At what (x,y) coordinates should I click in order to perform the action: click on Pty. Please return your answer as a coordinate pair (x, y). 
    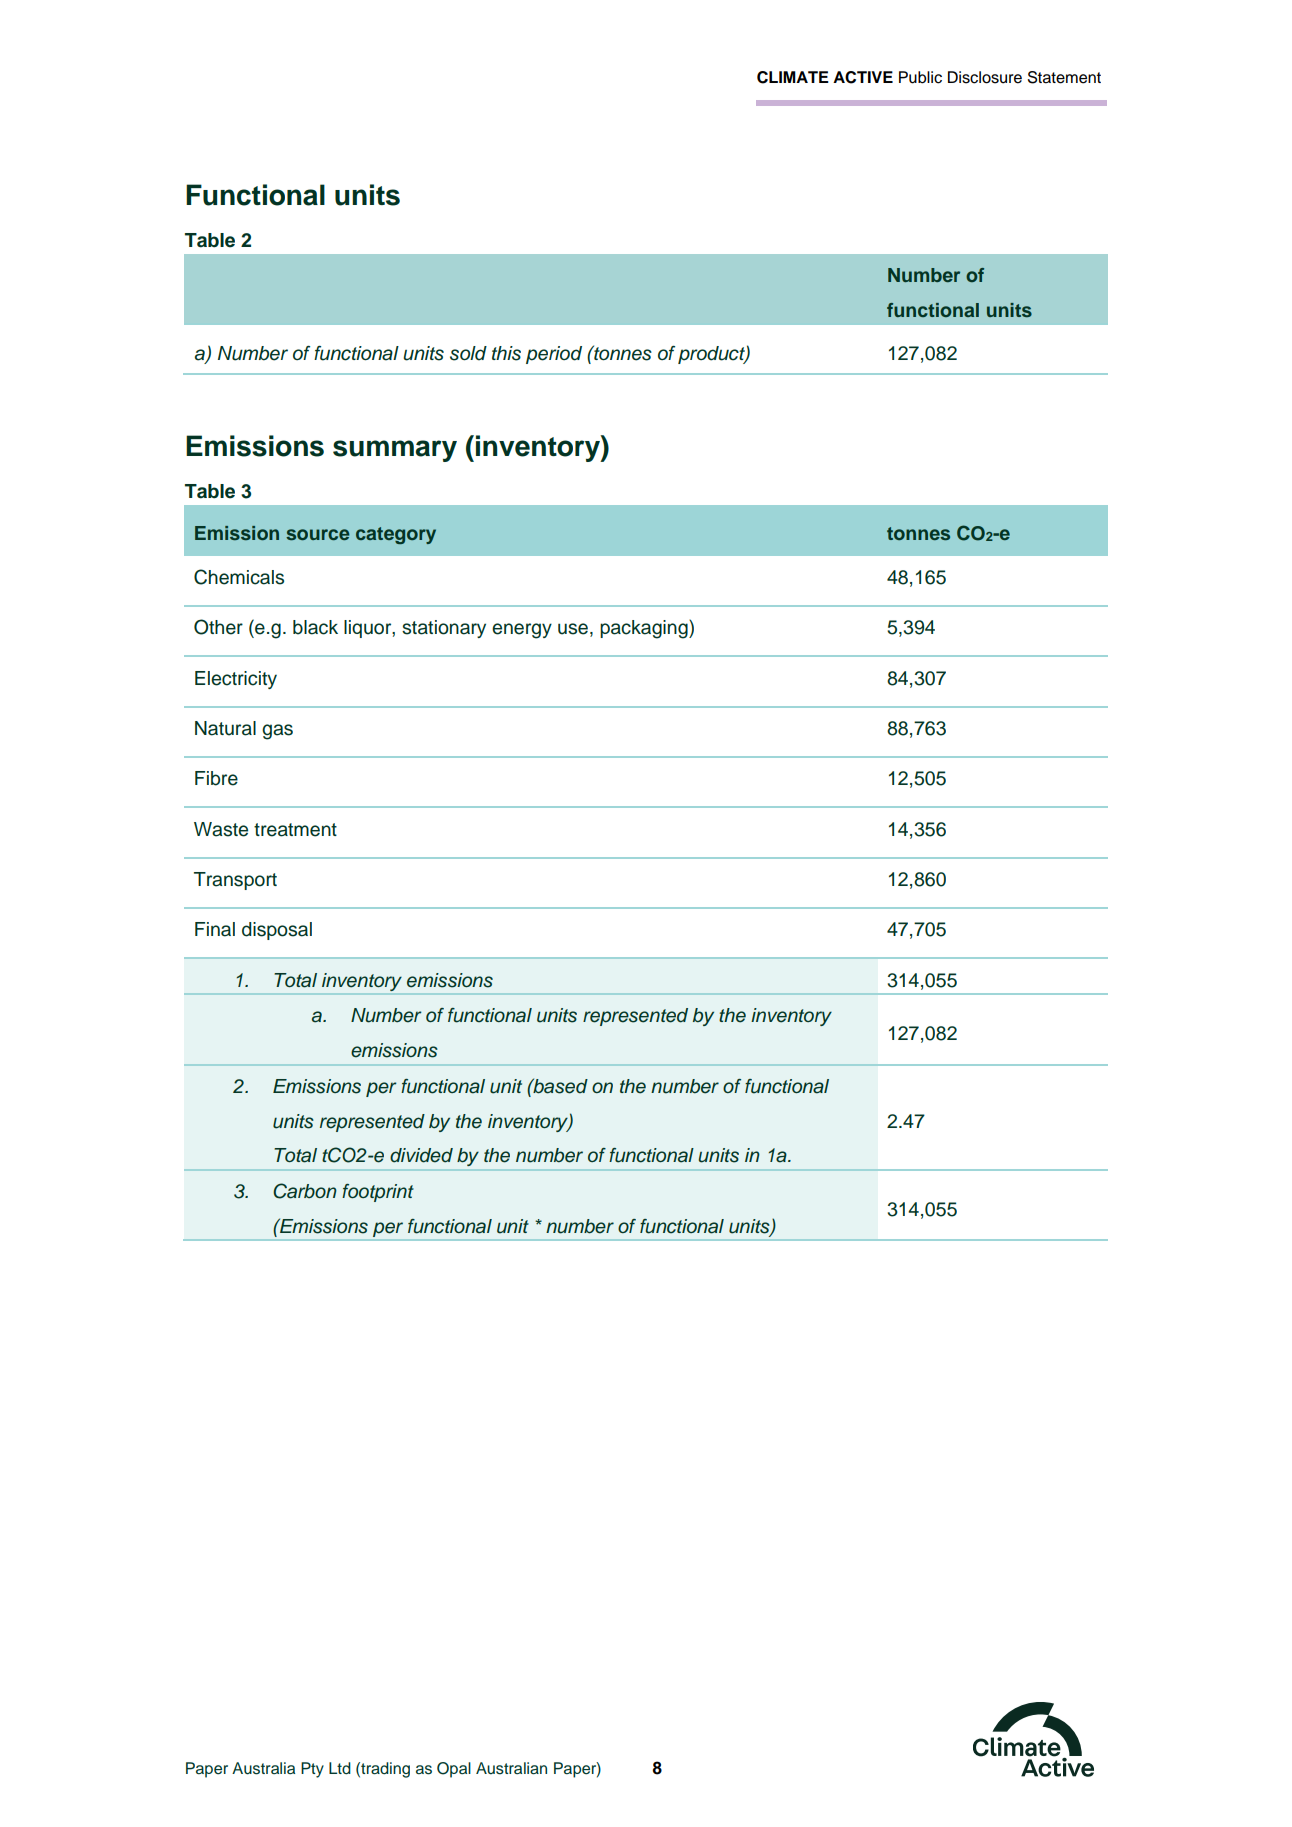
    Looking at the image, I should click on (312, 1770).
